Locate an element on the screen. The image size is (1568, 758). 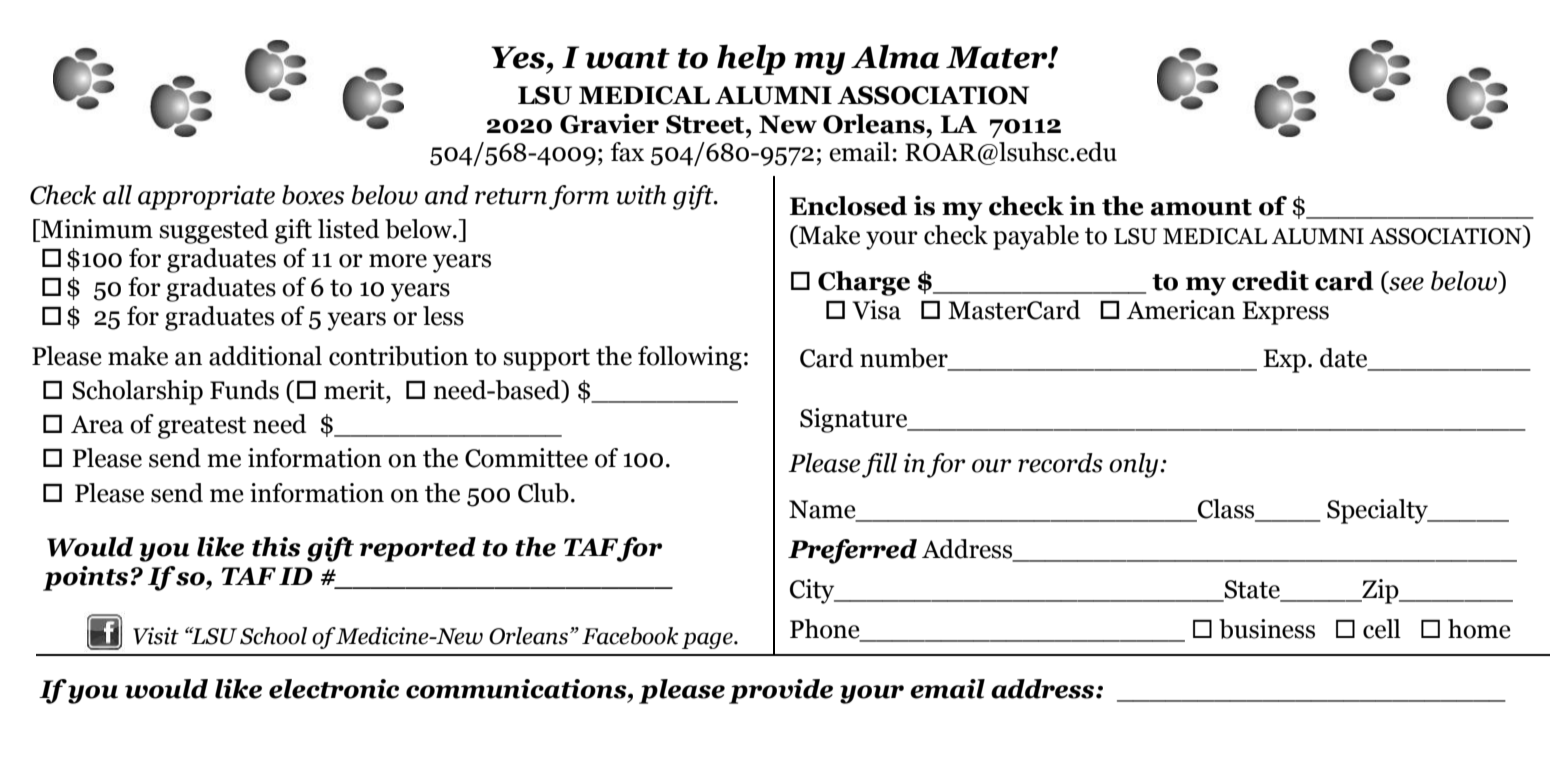
Alma is located at coordinates (895, 56).
